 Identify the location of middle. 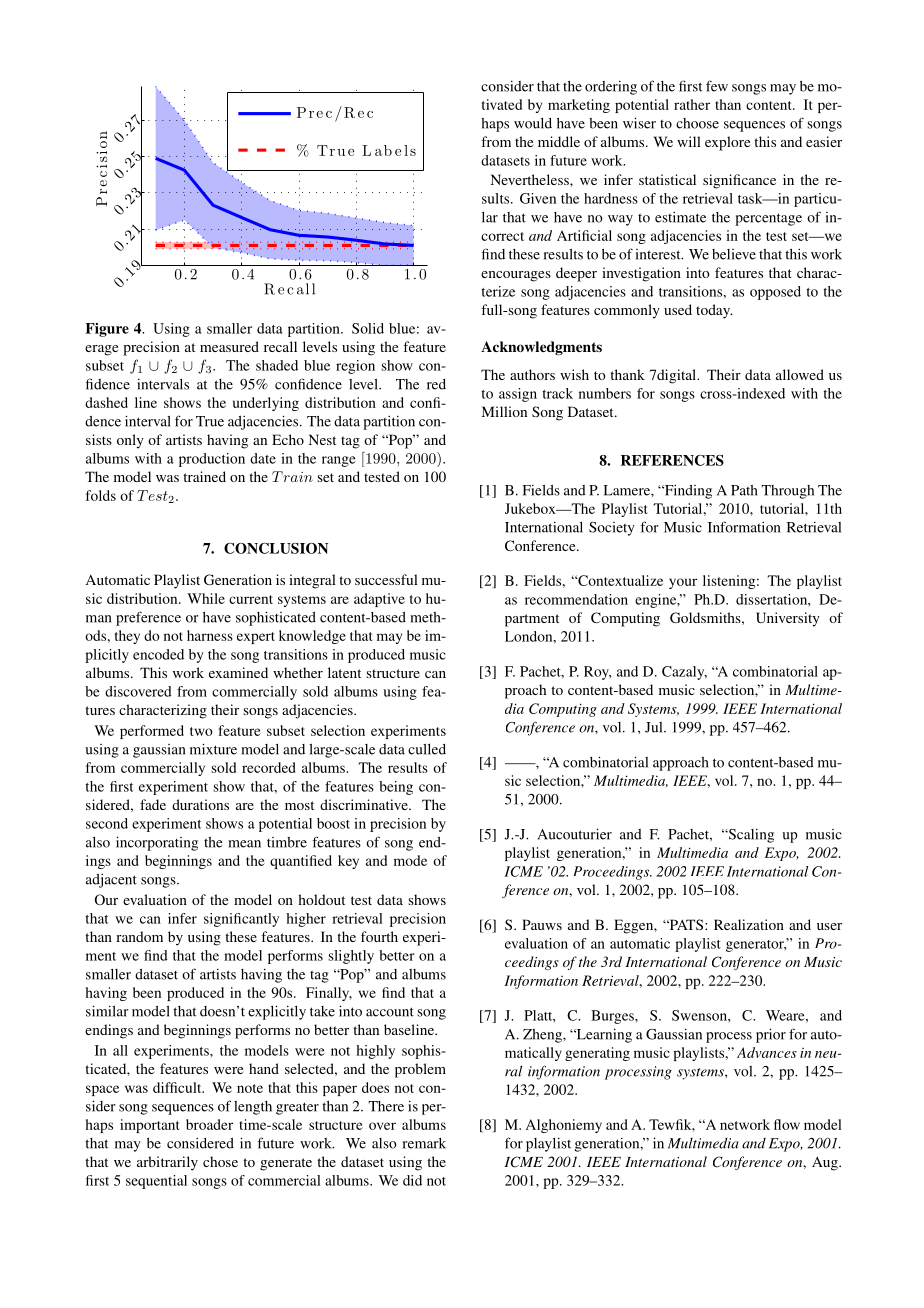
(559, 141).
